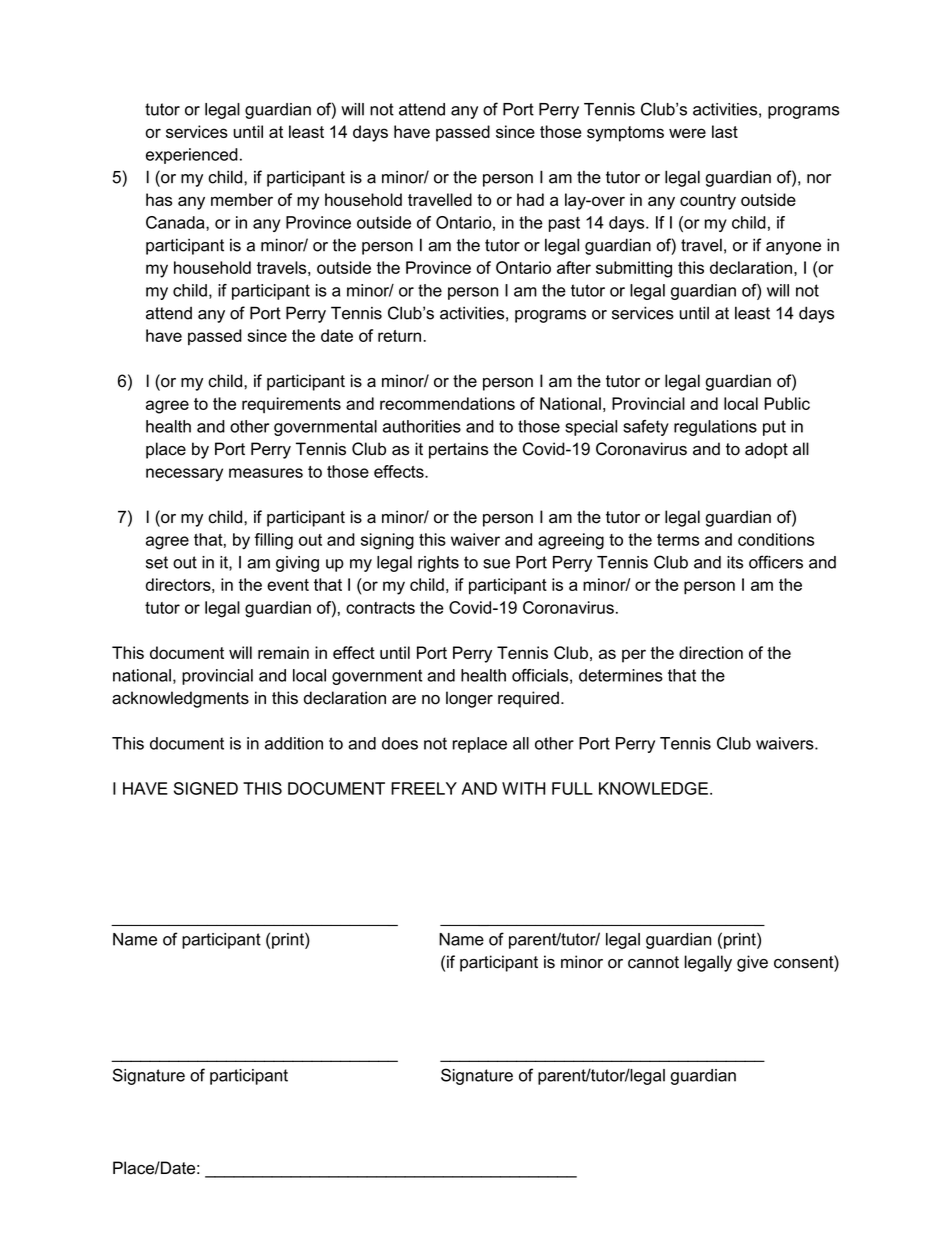 This screenshot has width=952, height=1233. I want to click on acknowledgments, so click(180, 699).
